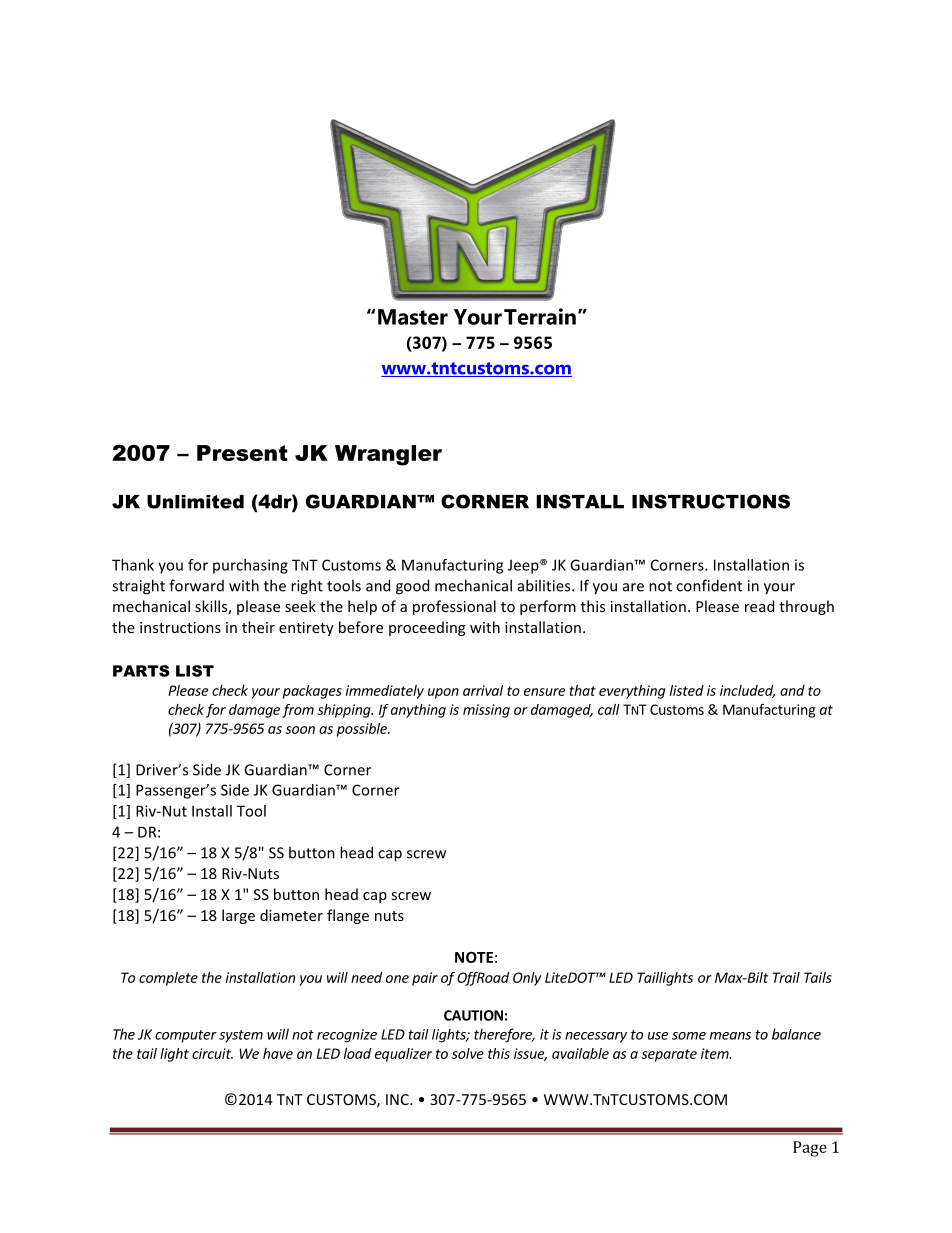 The image size is (952, 1233). Describe the element at coordinates (300, 730) in the screenshot. I see `soon` at that location.
